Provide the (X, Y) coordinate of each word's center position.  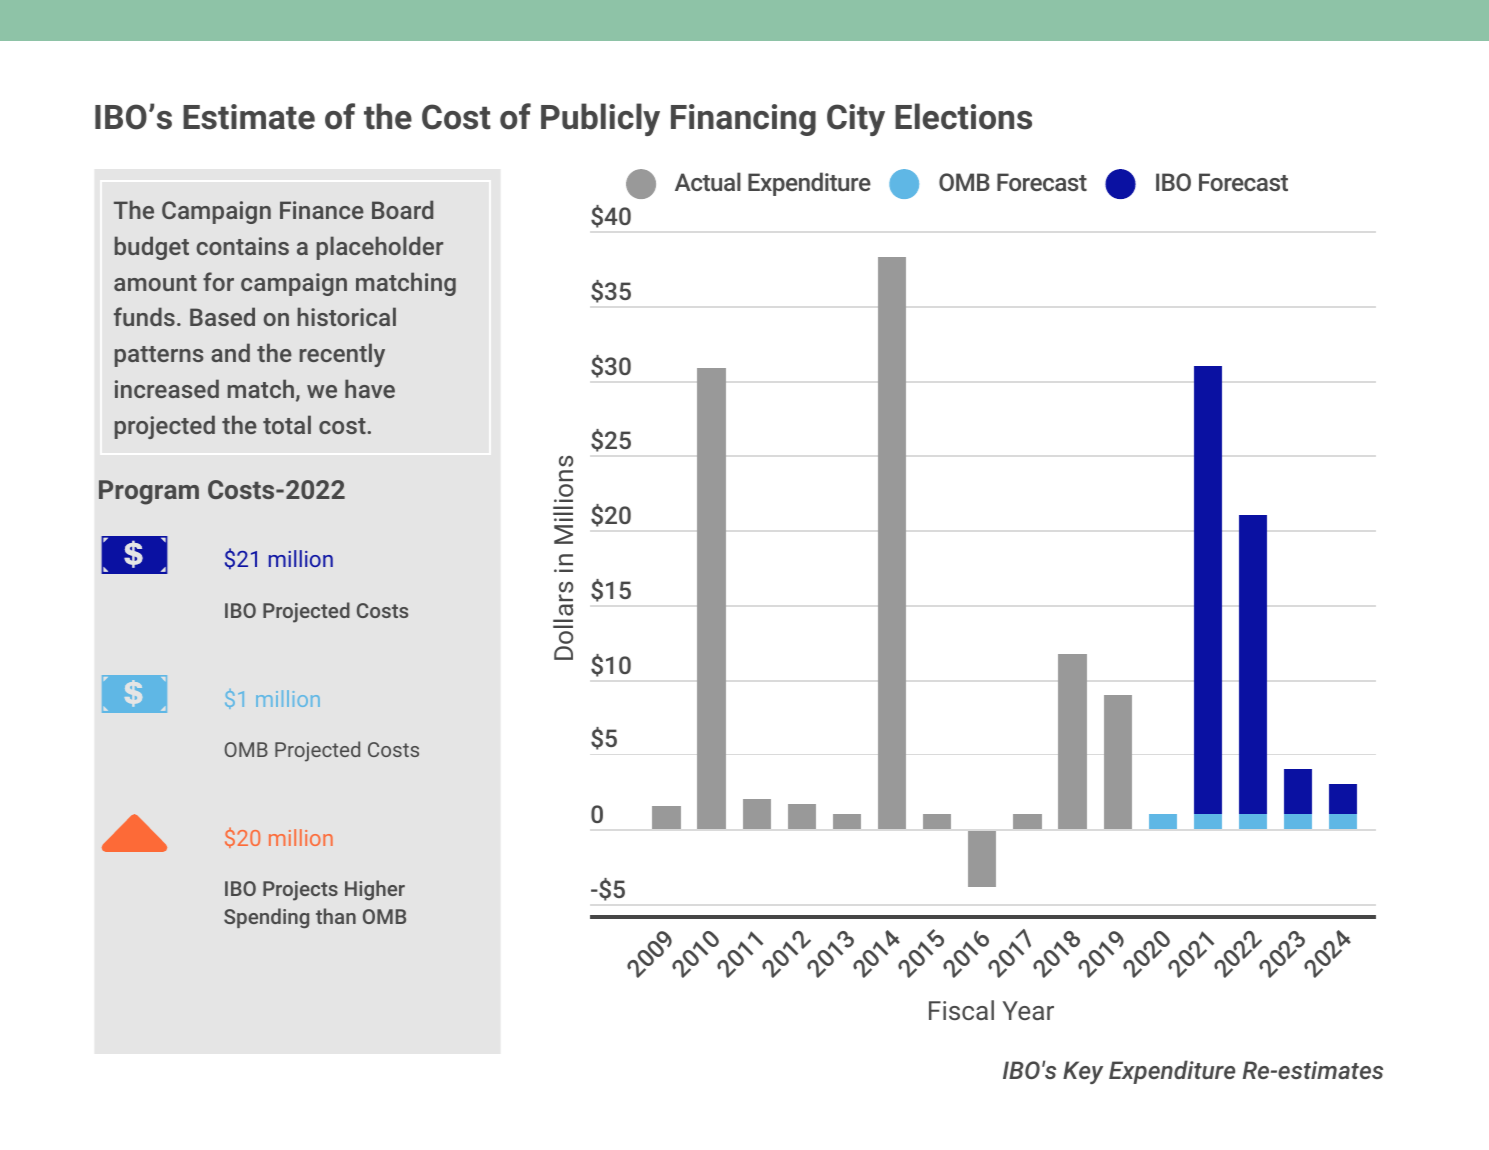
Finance (322, 210)
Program (149, 492)
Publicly (600, 119)
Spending (266, 918)
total (287, 424)
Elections (963, 116)
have (370, 388)
